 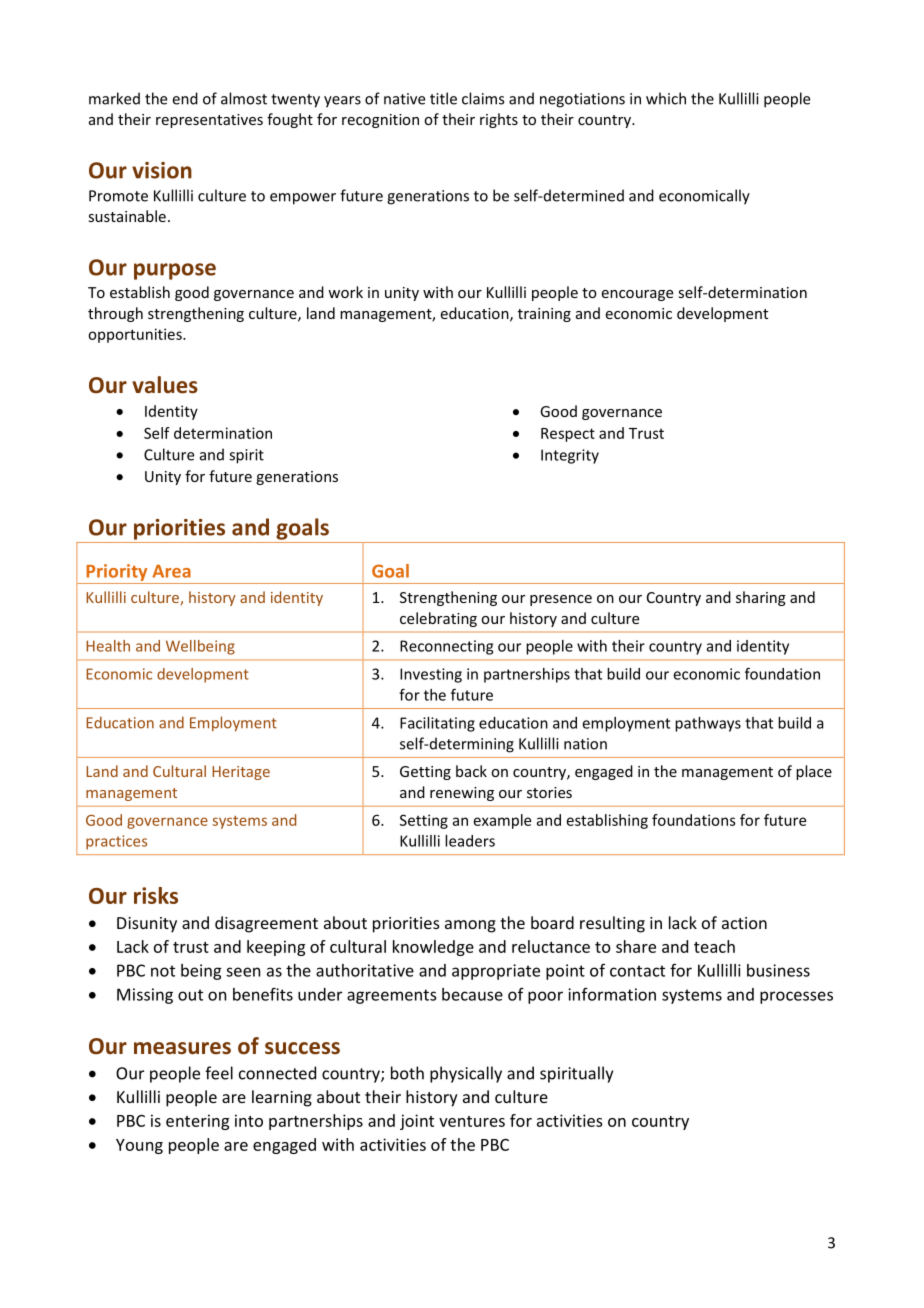 I want to click on pathways, so click(x=708, y=724).
